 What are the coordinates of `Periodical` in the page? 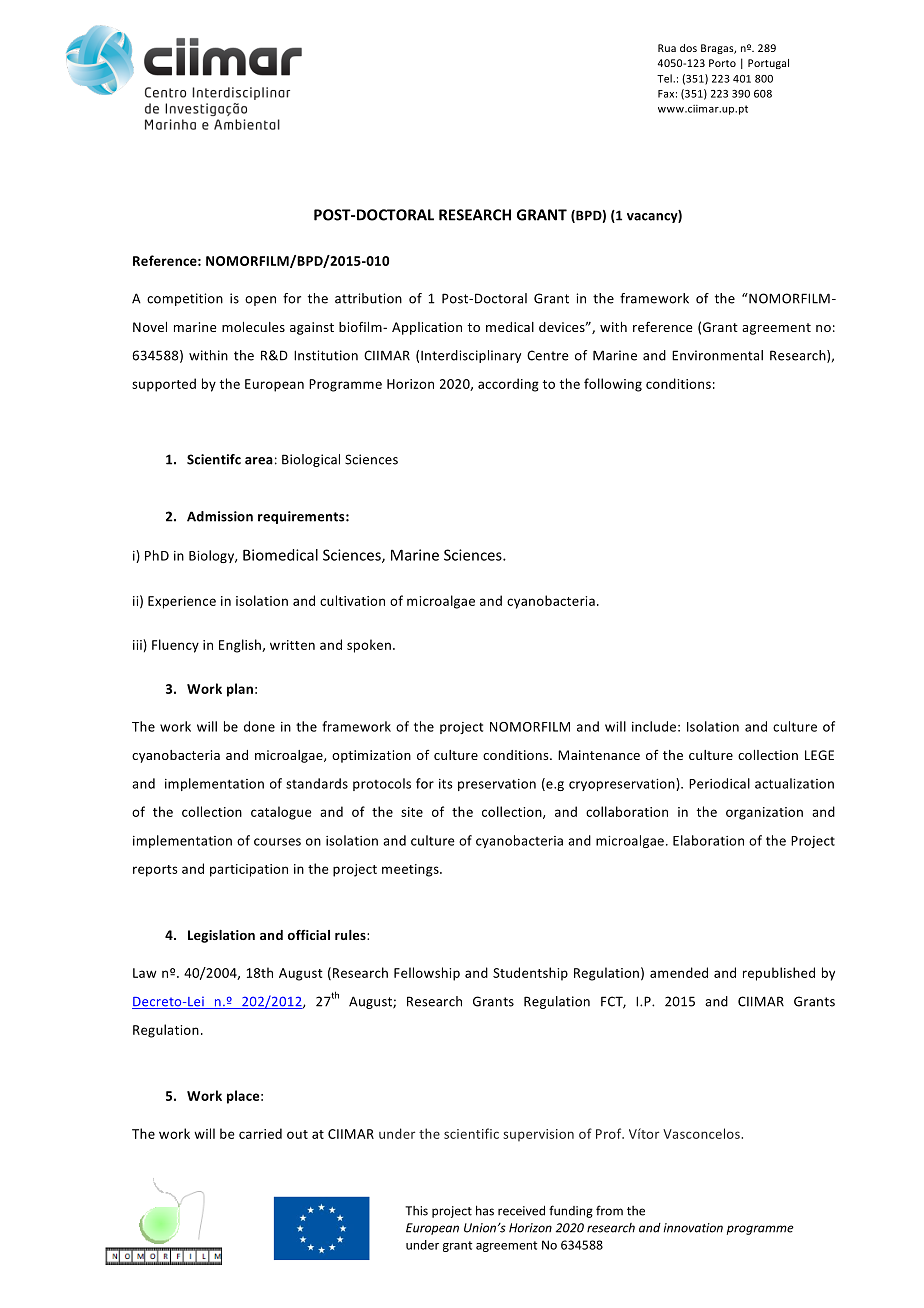 It's located at (719, 783).
